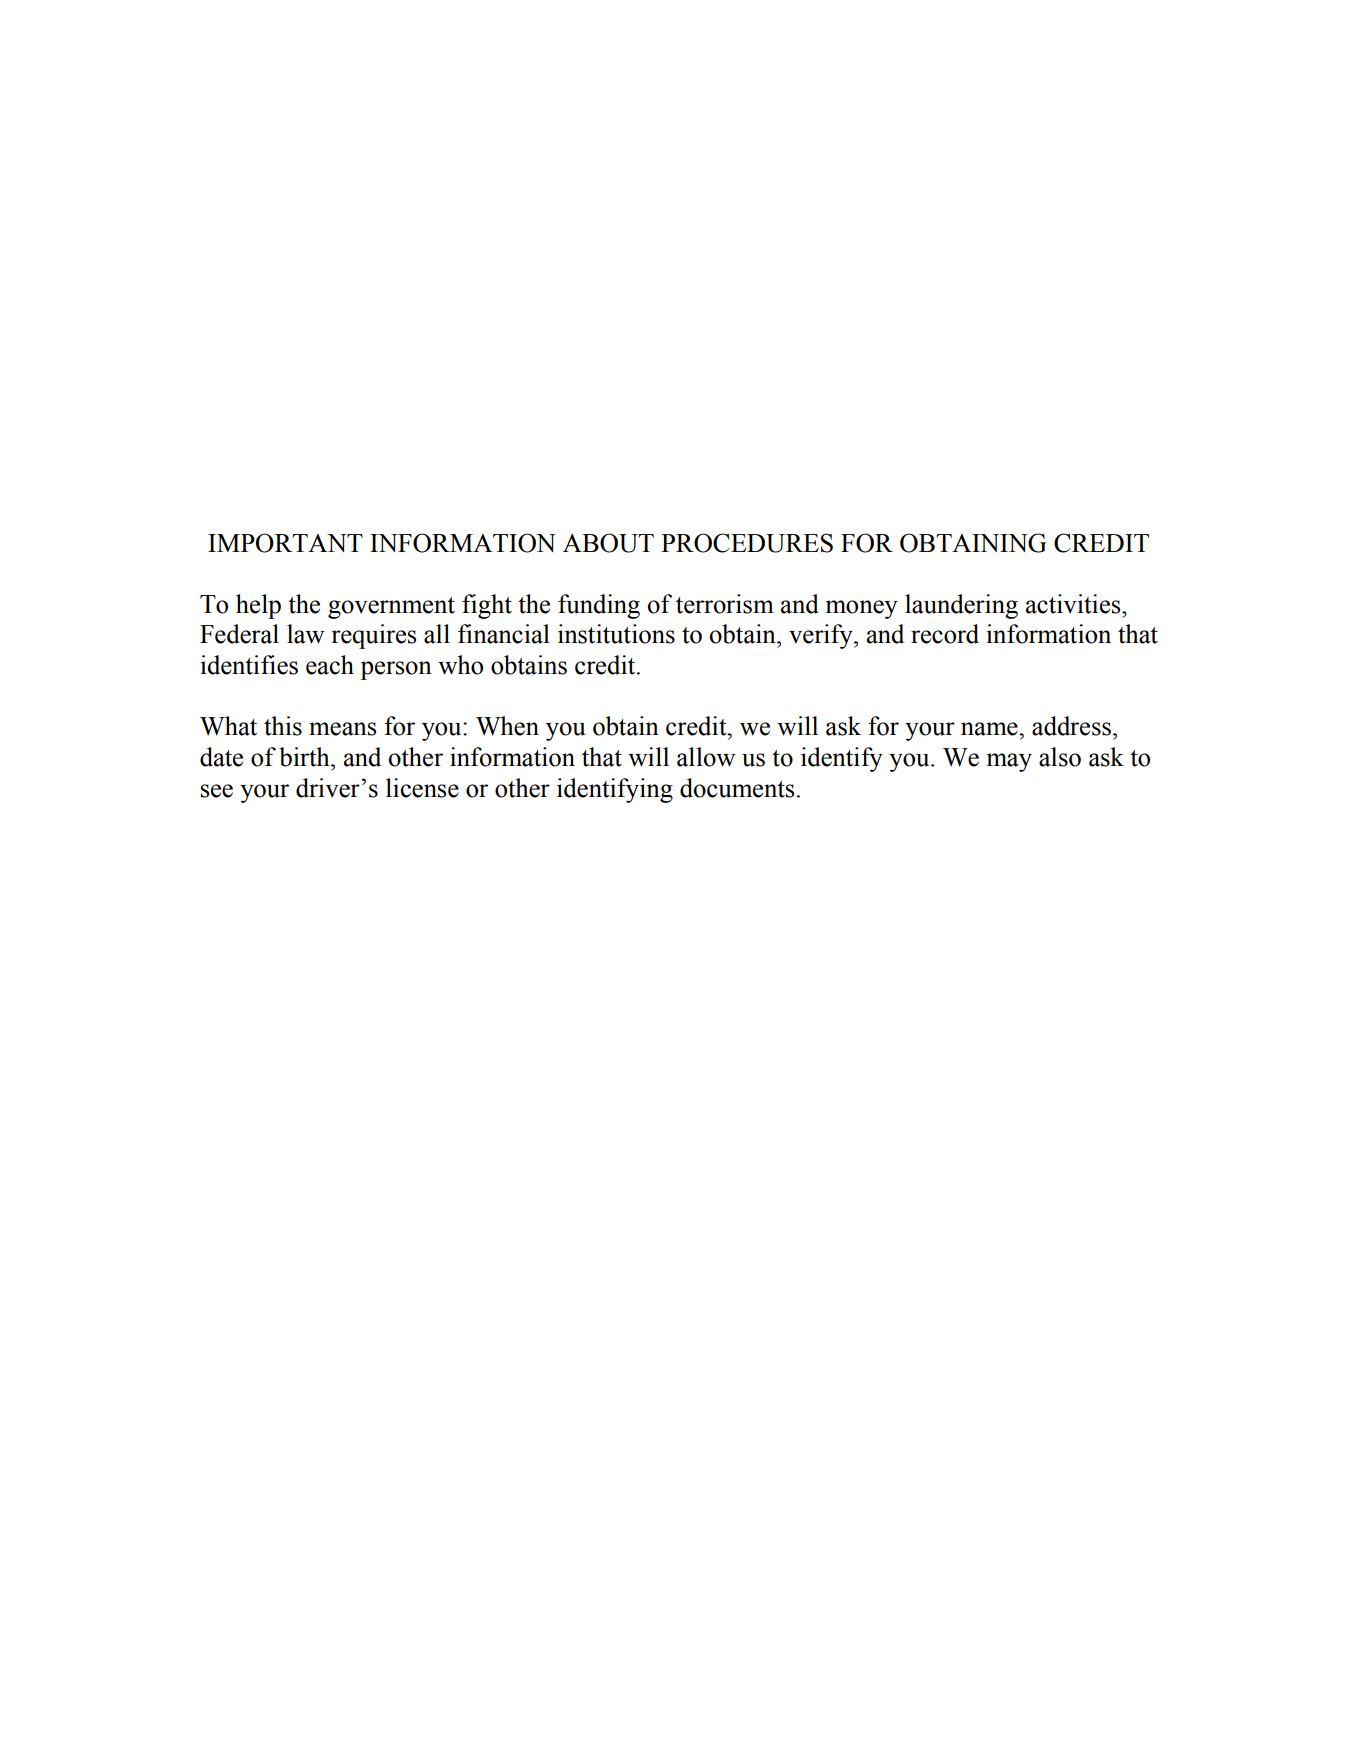  What do you see at coordinates (608, 543) in the screenshot?
I see `ABOUT` at bounding box center [608, 543].
